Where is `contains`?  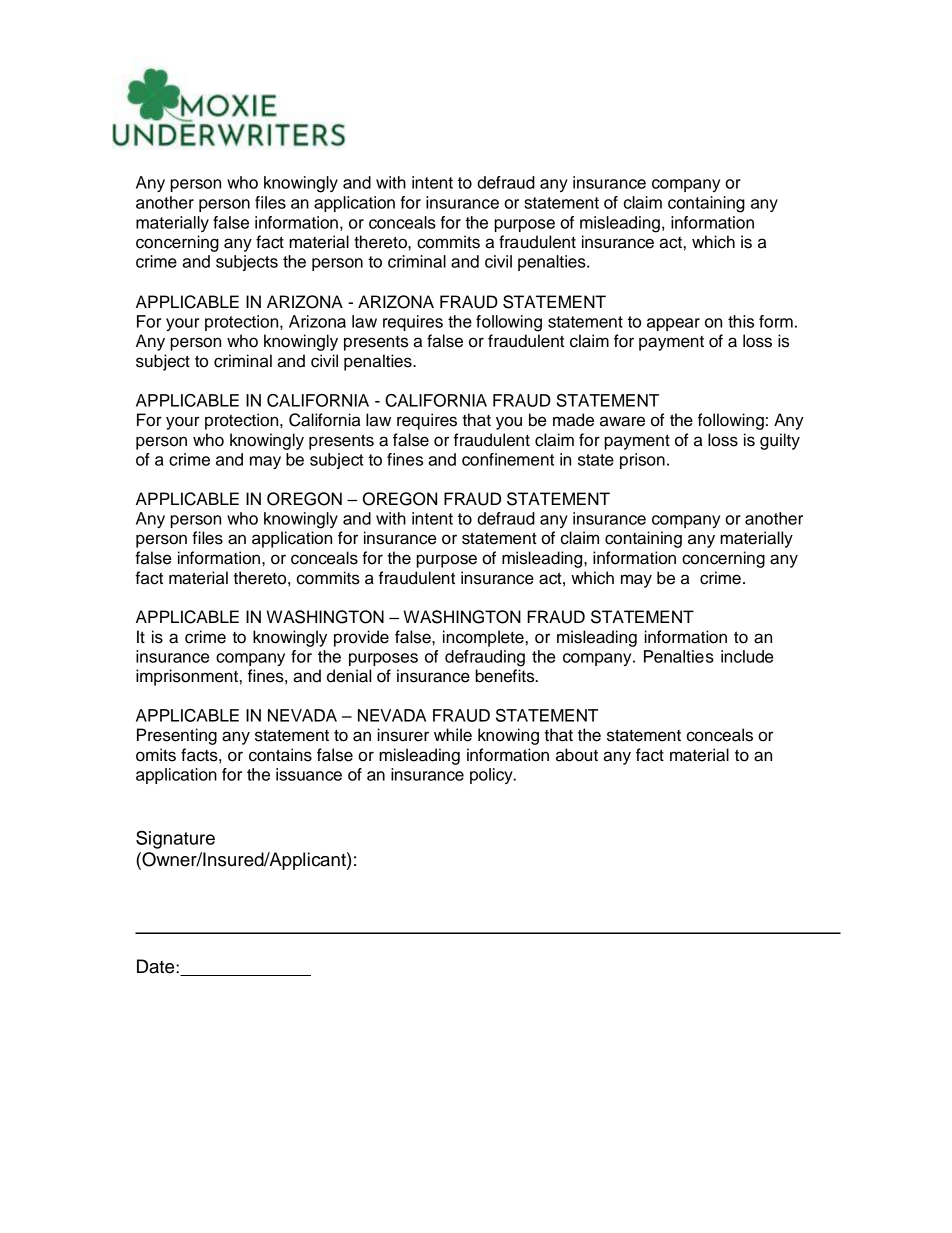 contains is located at coordinates (280, 755).
